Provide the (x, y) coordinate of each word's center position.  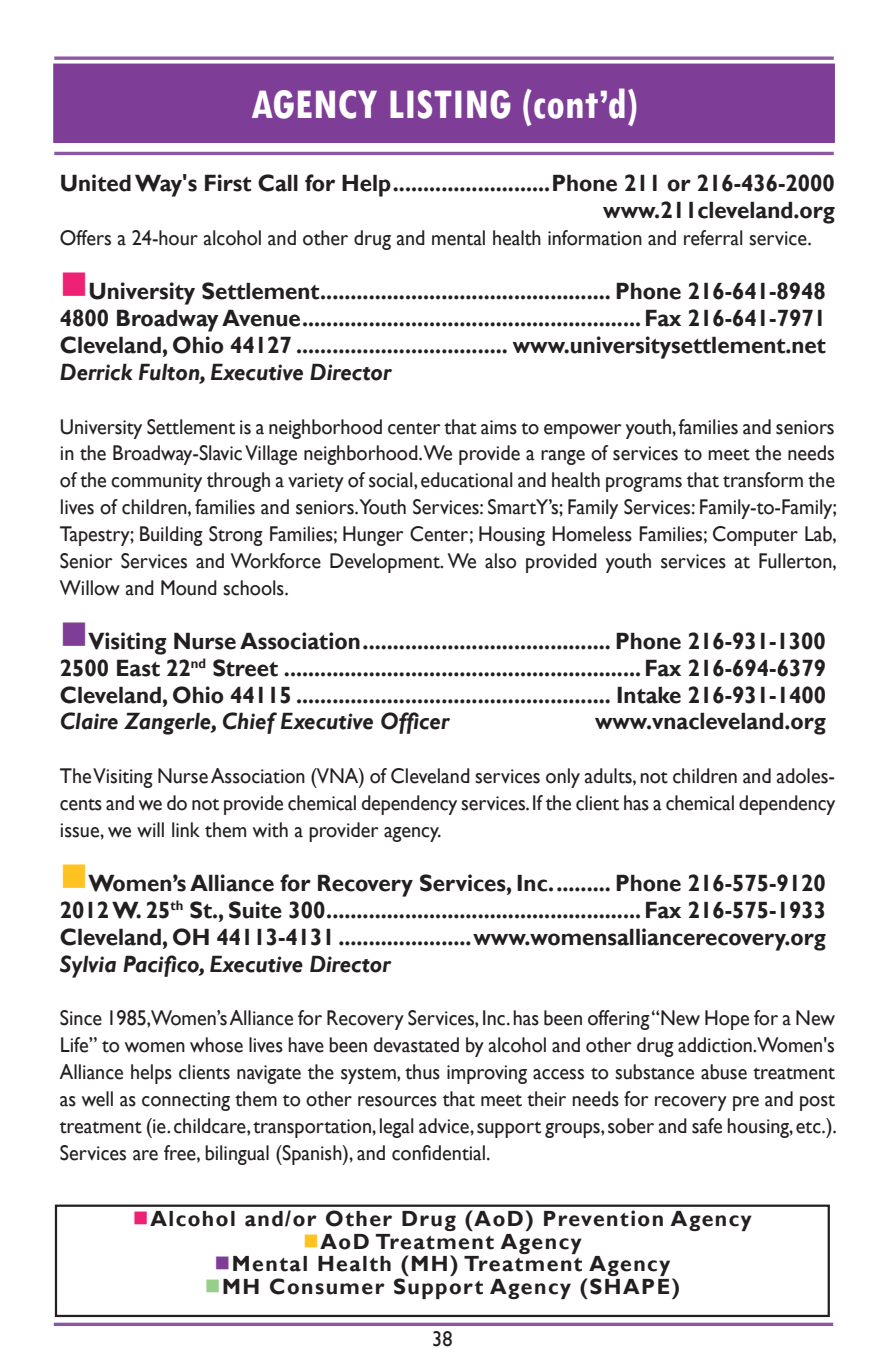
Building (171, 536)
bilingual (237, 1155)
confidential (438, 1153)
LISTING (450, 104)
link (186, 829)
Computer (755, 536)
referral (713, 238)
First (228, 183)
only (563, 778)
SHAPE (629, 1286)
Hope (727, 1020)
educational (467, 480)
